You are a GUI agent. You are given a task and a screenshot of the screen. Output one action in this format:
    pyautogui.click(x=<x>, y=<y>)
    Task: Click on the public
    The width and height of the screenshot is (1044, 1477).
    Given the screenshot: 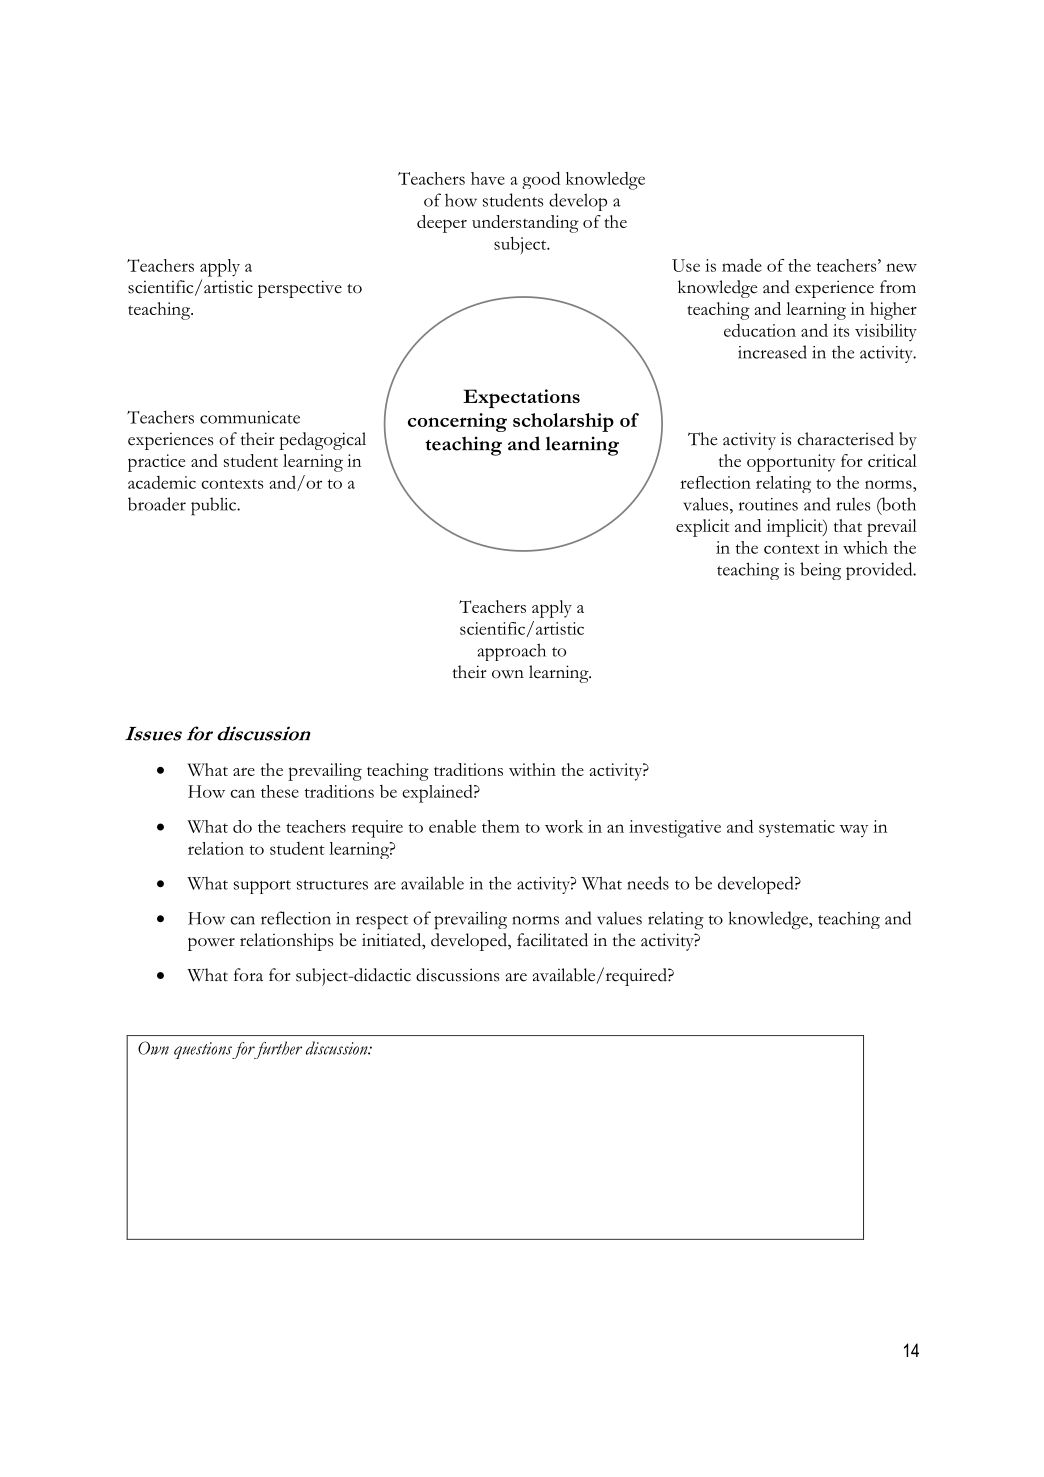 What is the action you would take?
    pyautogui.click(x=215, y=506)
